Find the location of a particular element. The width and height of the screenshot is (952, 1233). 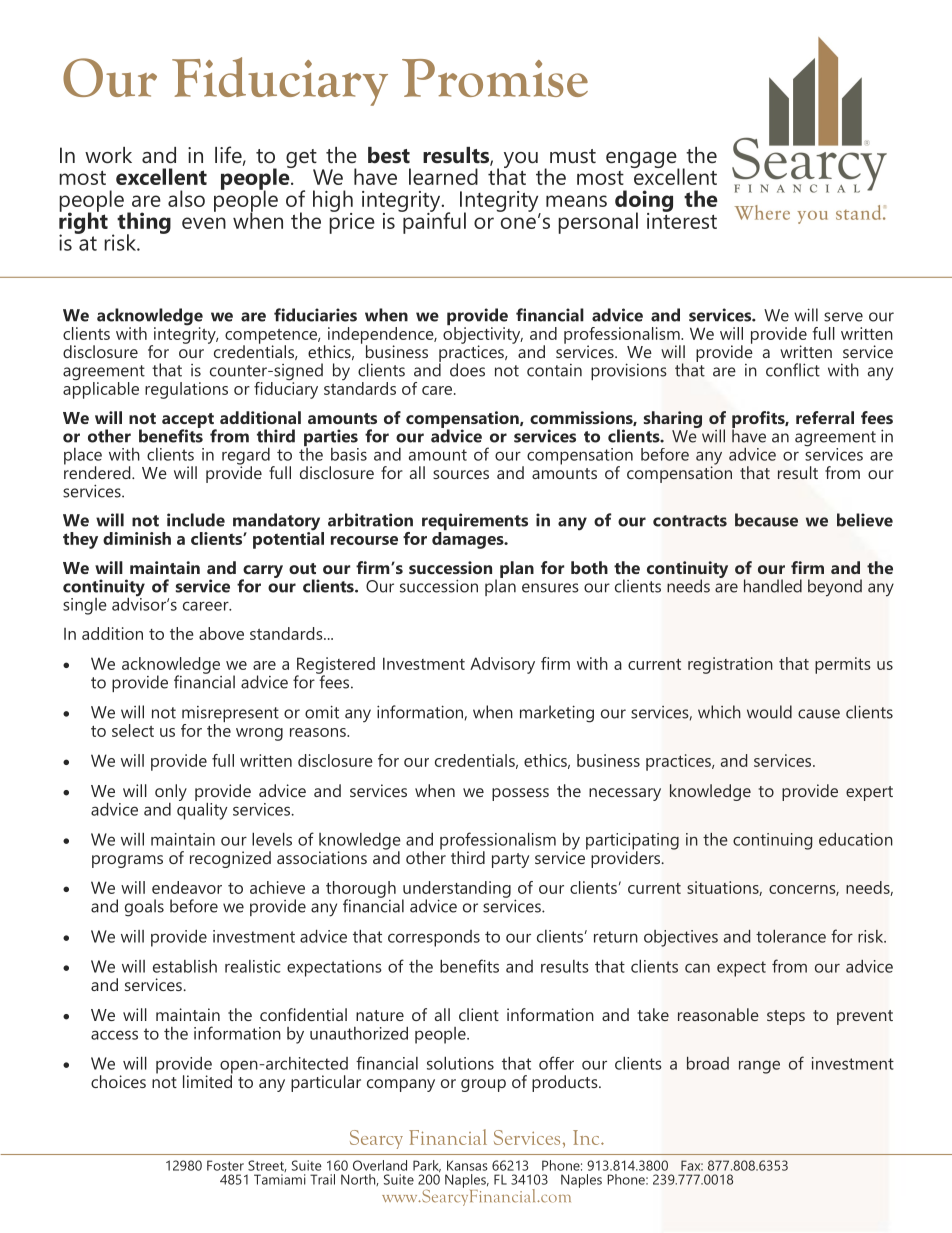

conflict is located at coordinates (793, 370).
